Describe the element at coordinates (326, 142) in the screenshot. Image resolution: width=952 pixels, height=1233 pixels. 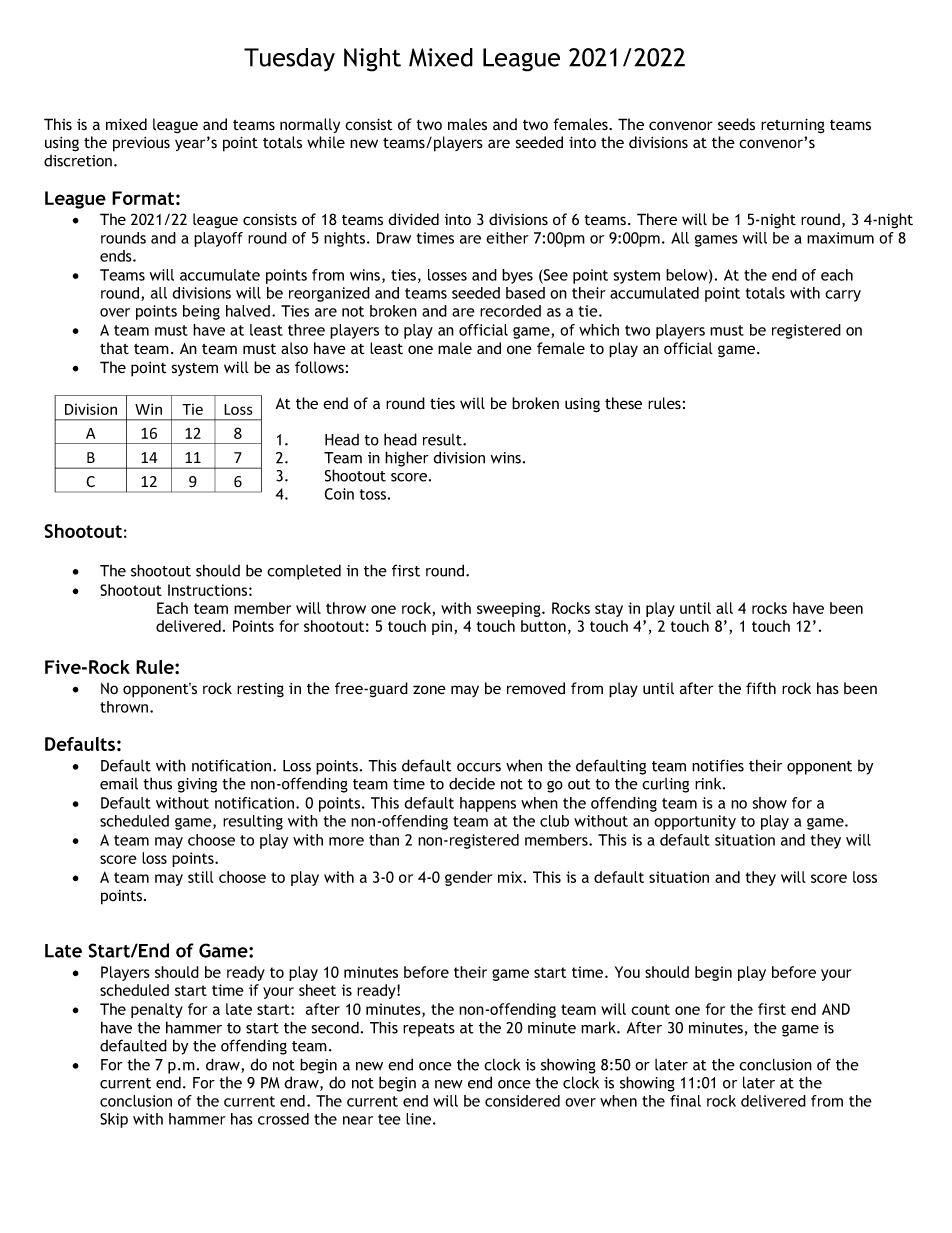
I see `while` at that location.
